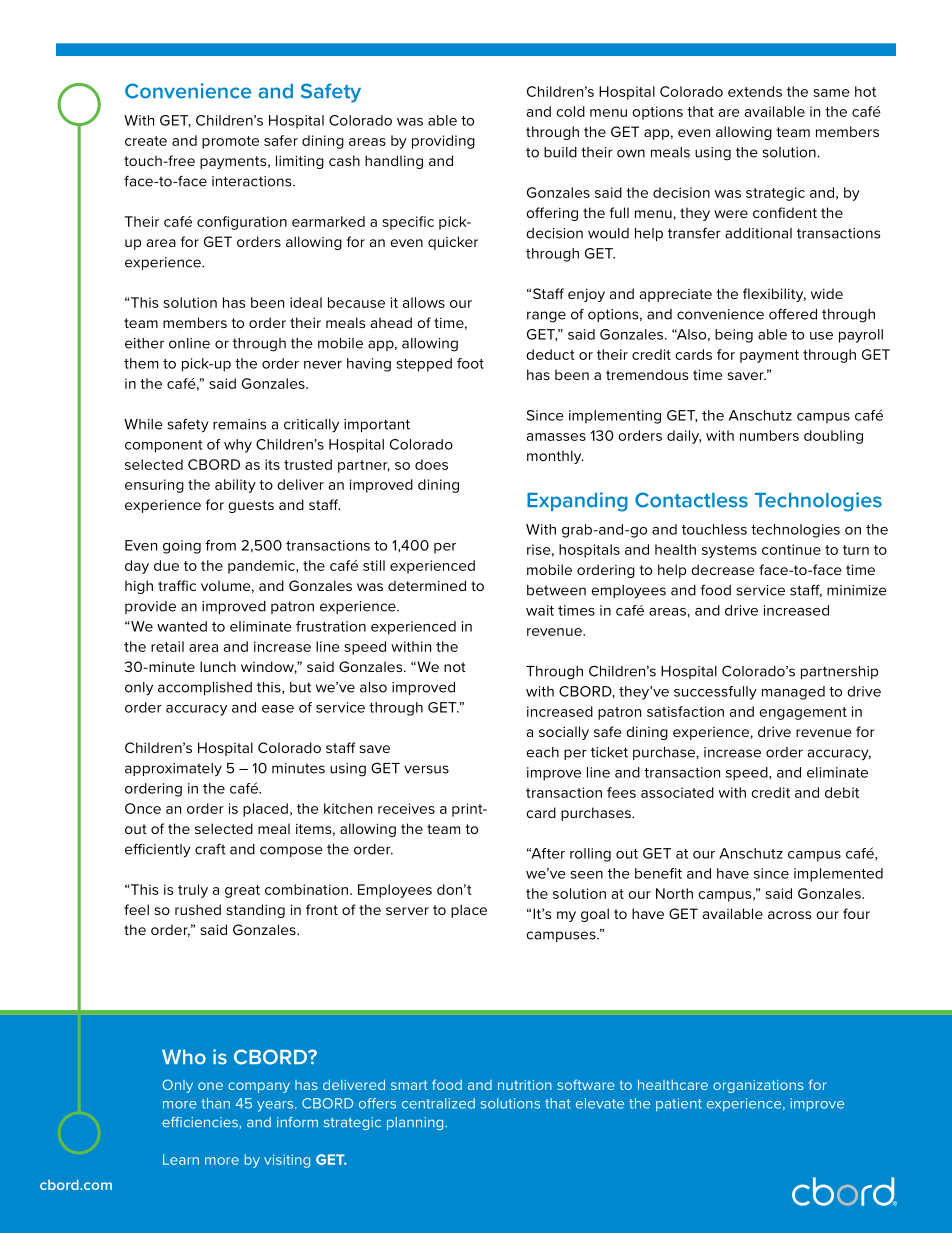  I want to click on nutrition, so click(525, 1085).
